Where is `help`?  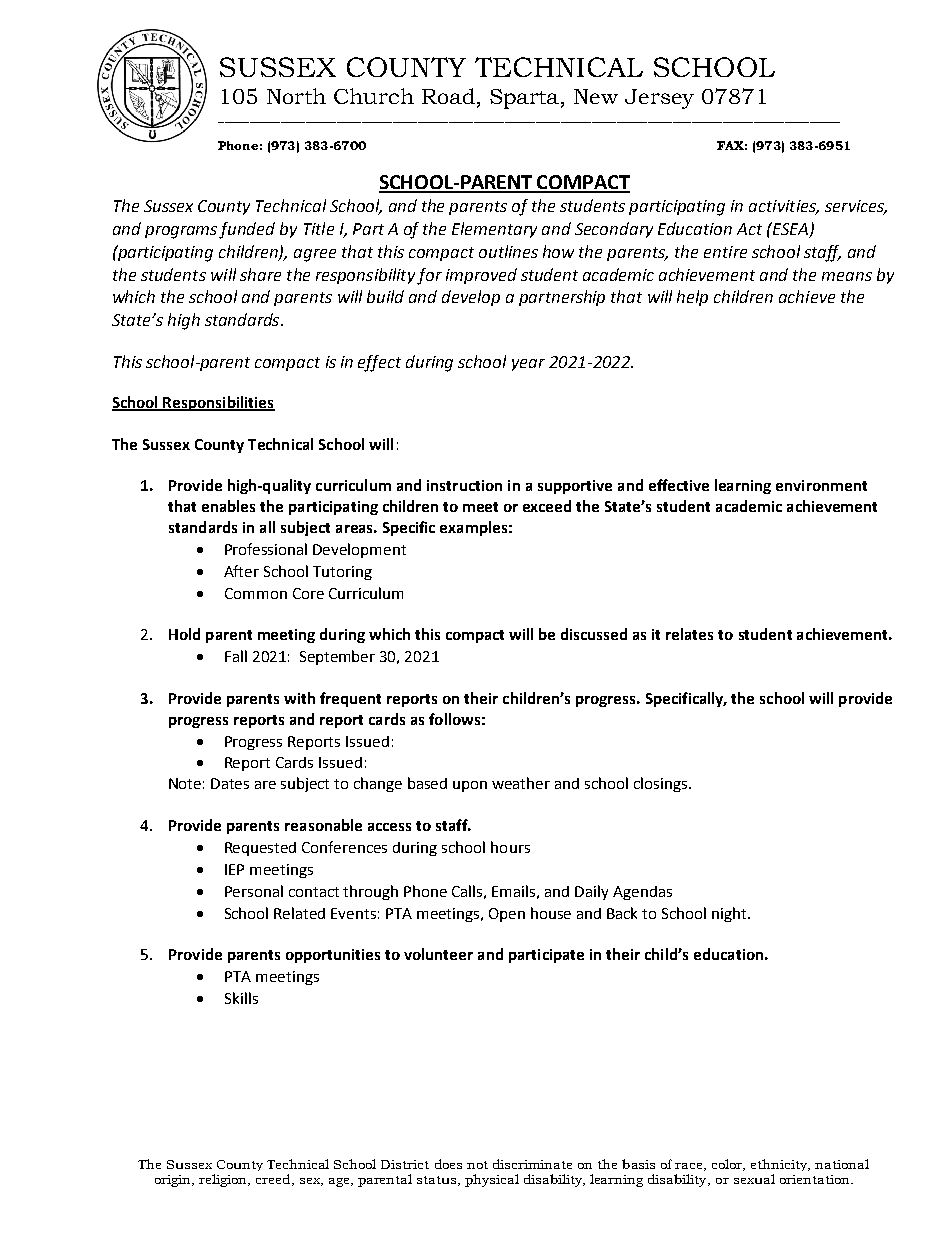
help is located at coordinates (692, 298).
